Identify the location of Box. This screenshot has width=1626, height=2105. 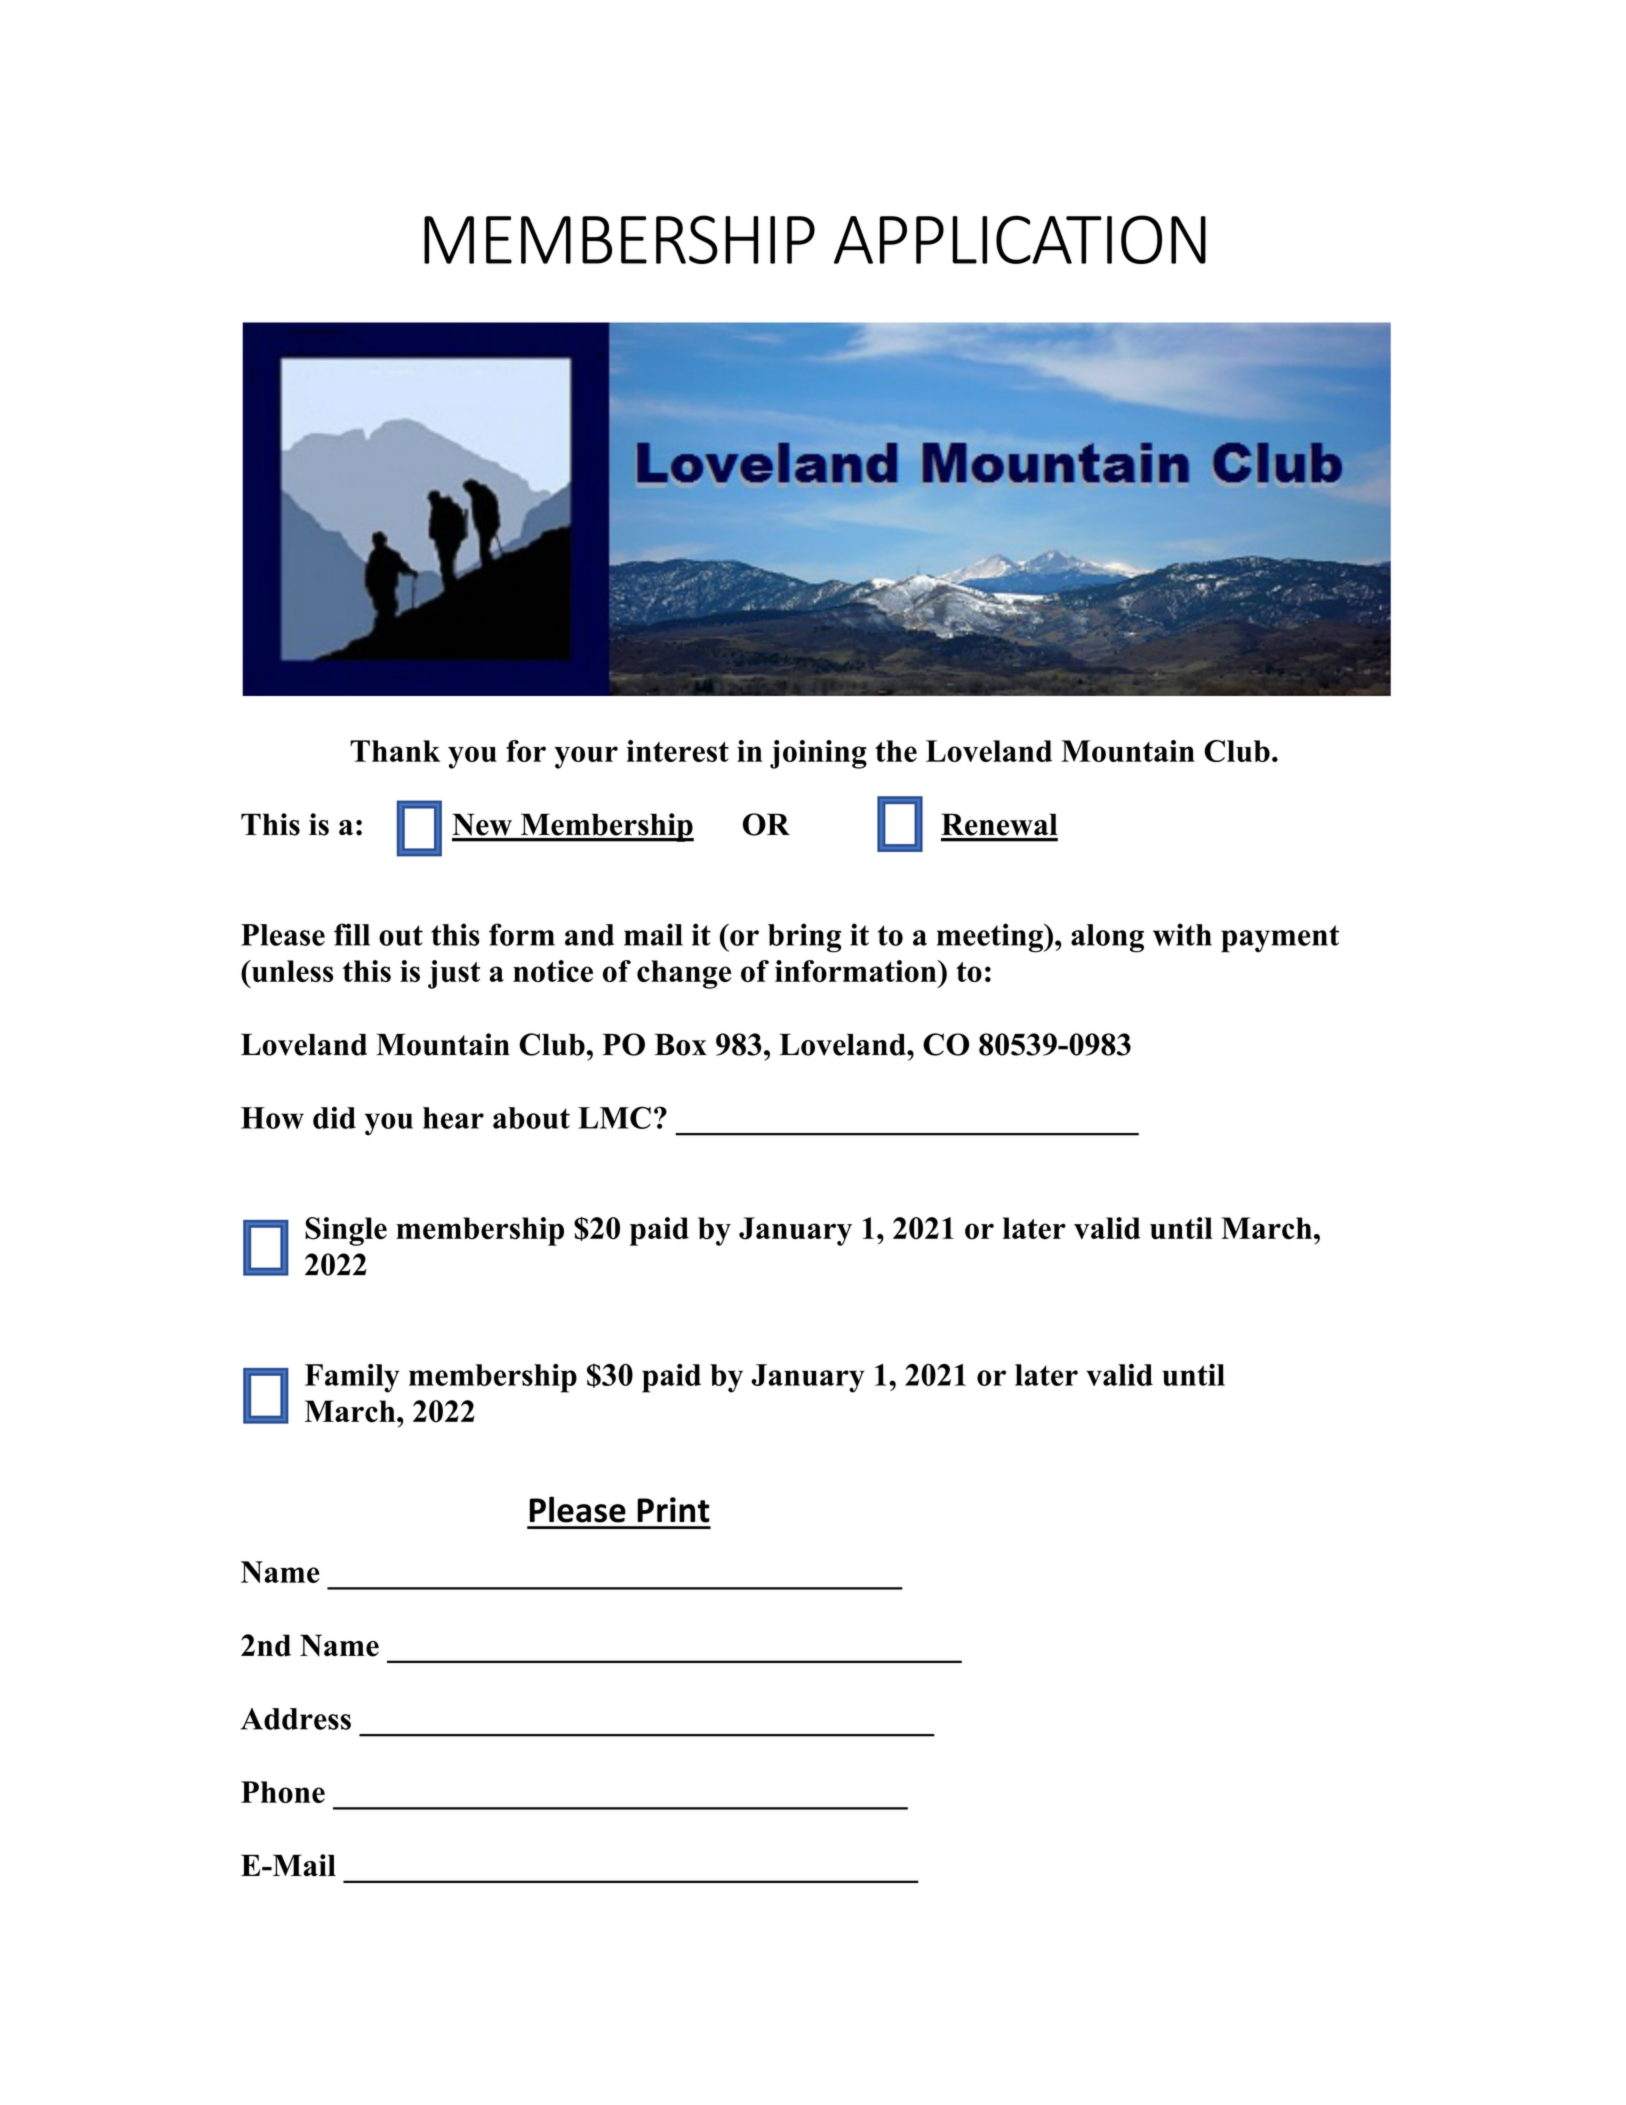
(681, 1044).
